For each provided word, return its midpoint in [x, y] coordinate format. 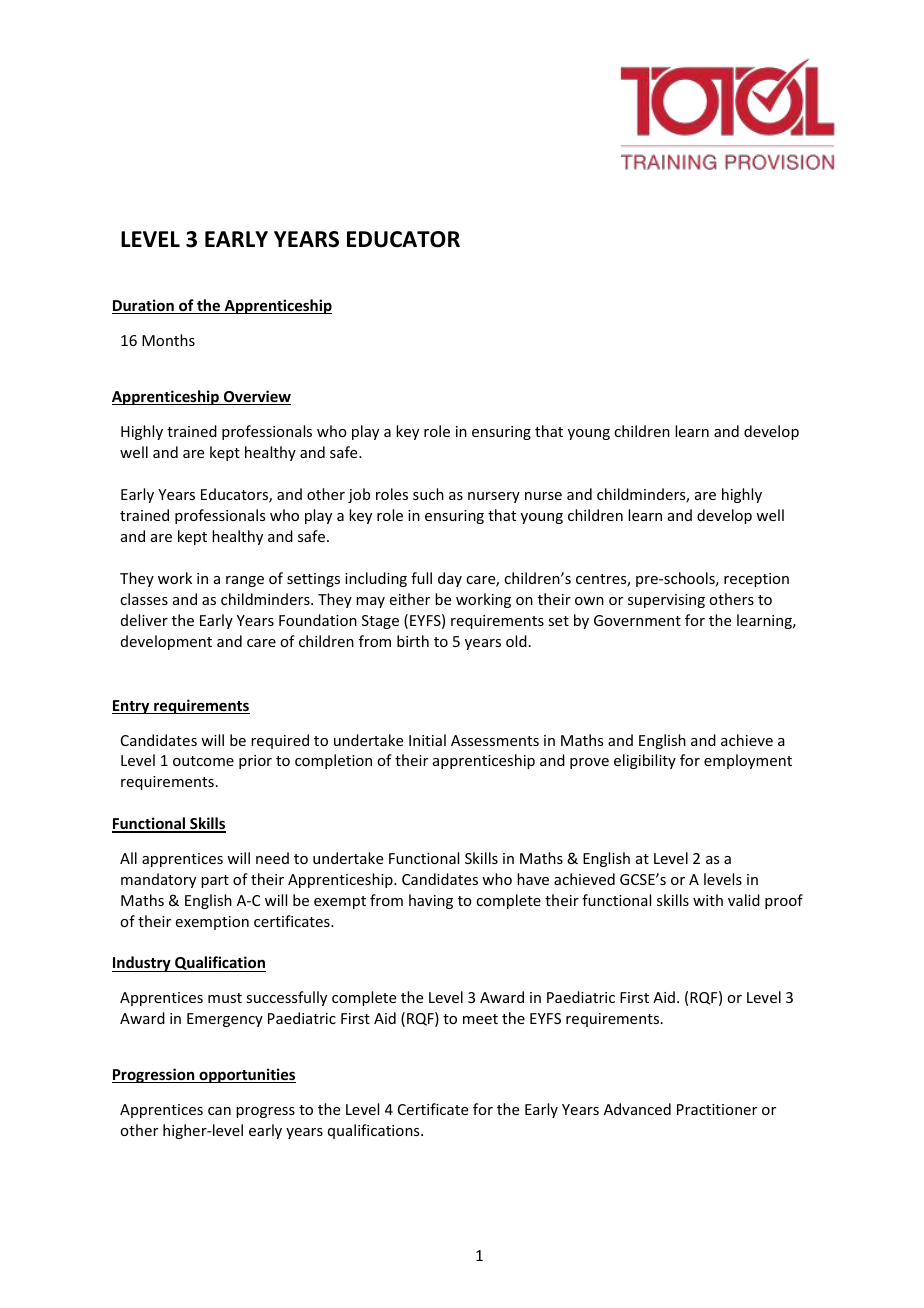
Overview [256, 397]
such [428, 494]
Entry [132, 707]
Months [168, 340]
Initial [427, 740]
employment [748, 761]
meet [480, 1019]
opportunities [246, 1075]
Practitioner [717, 1109]
